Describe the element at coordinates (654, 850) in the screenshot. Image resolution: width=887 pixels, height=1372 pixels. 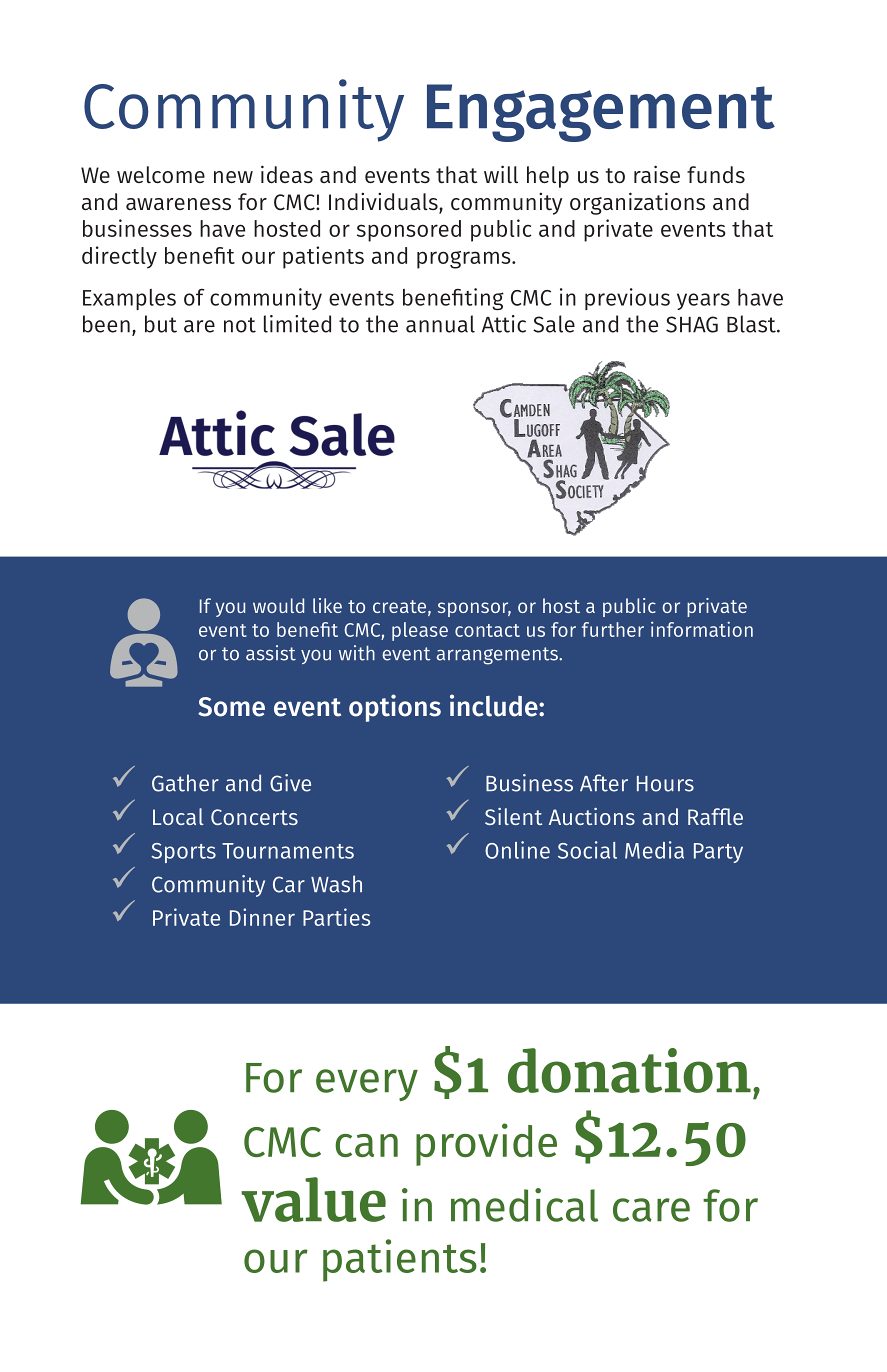
I see `Media` at that location.
